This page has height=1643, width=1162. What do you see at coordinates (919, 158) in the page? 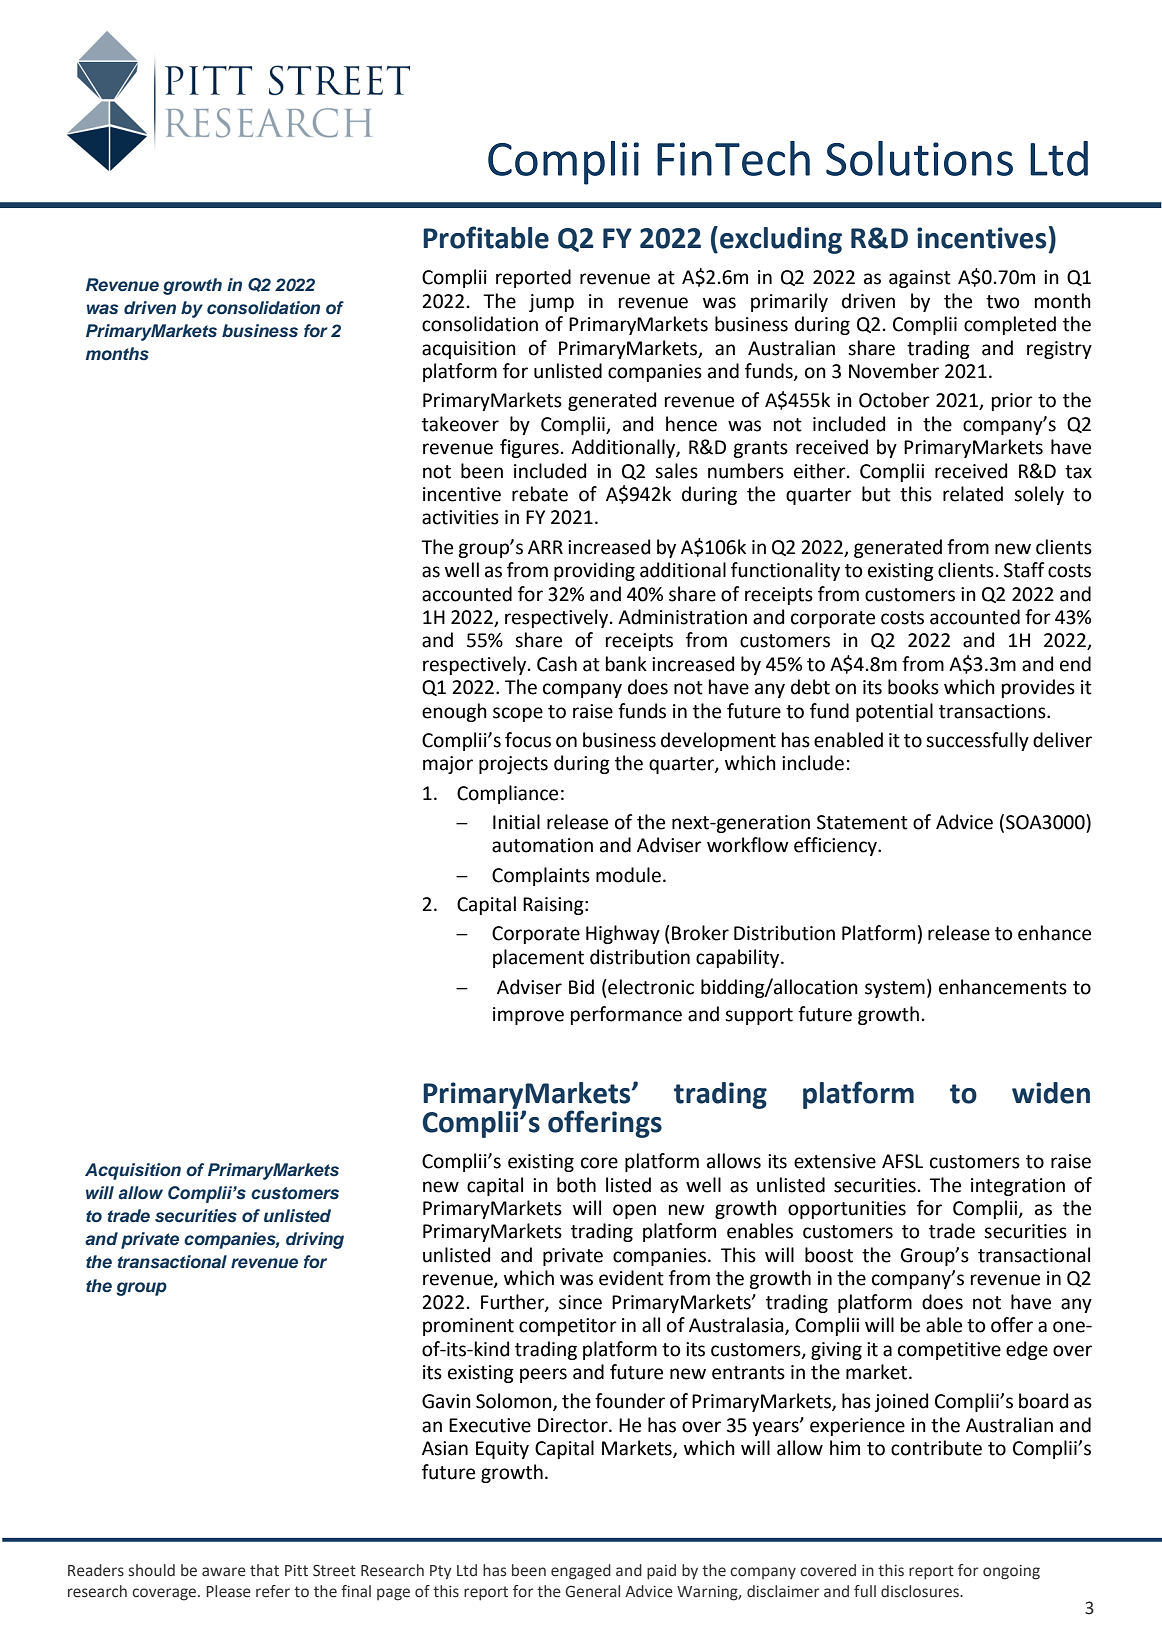
I see `Solutions` at bounding box center [919, 158].
